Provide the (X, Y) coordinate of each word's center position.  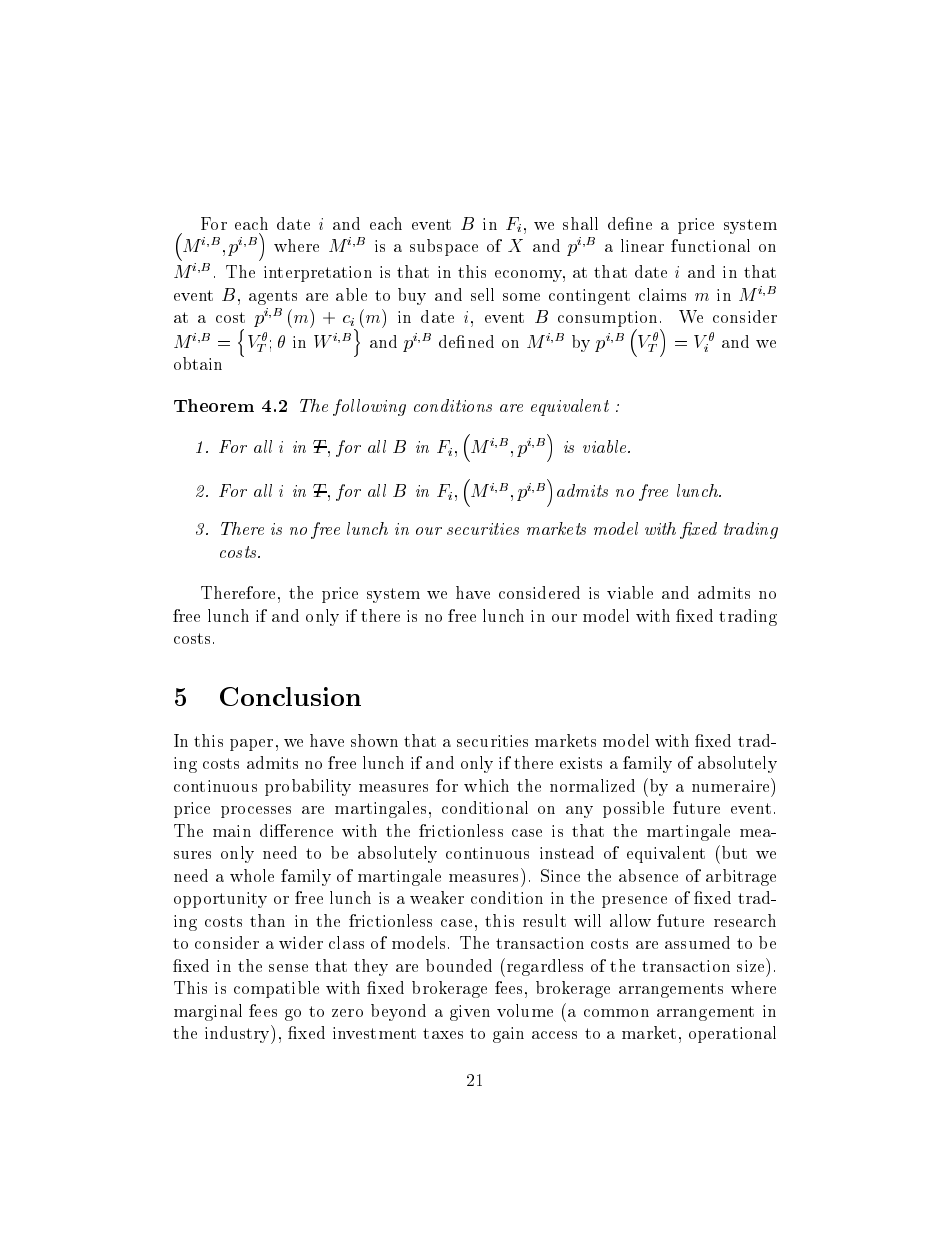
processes (256, 812)
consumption (609, 320)
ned (481, 341)
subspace (444, 247)
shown (374, 740)
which (486, 785)
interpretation (318, 274)
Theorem (214, 405)
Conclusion (290, 696)
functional (710, 245)
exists (581, 763)
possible (633, 809)
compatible (276, 989)
